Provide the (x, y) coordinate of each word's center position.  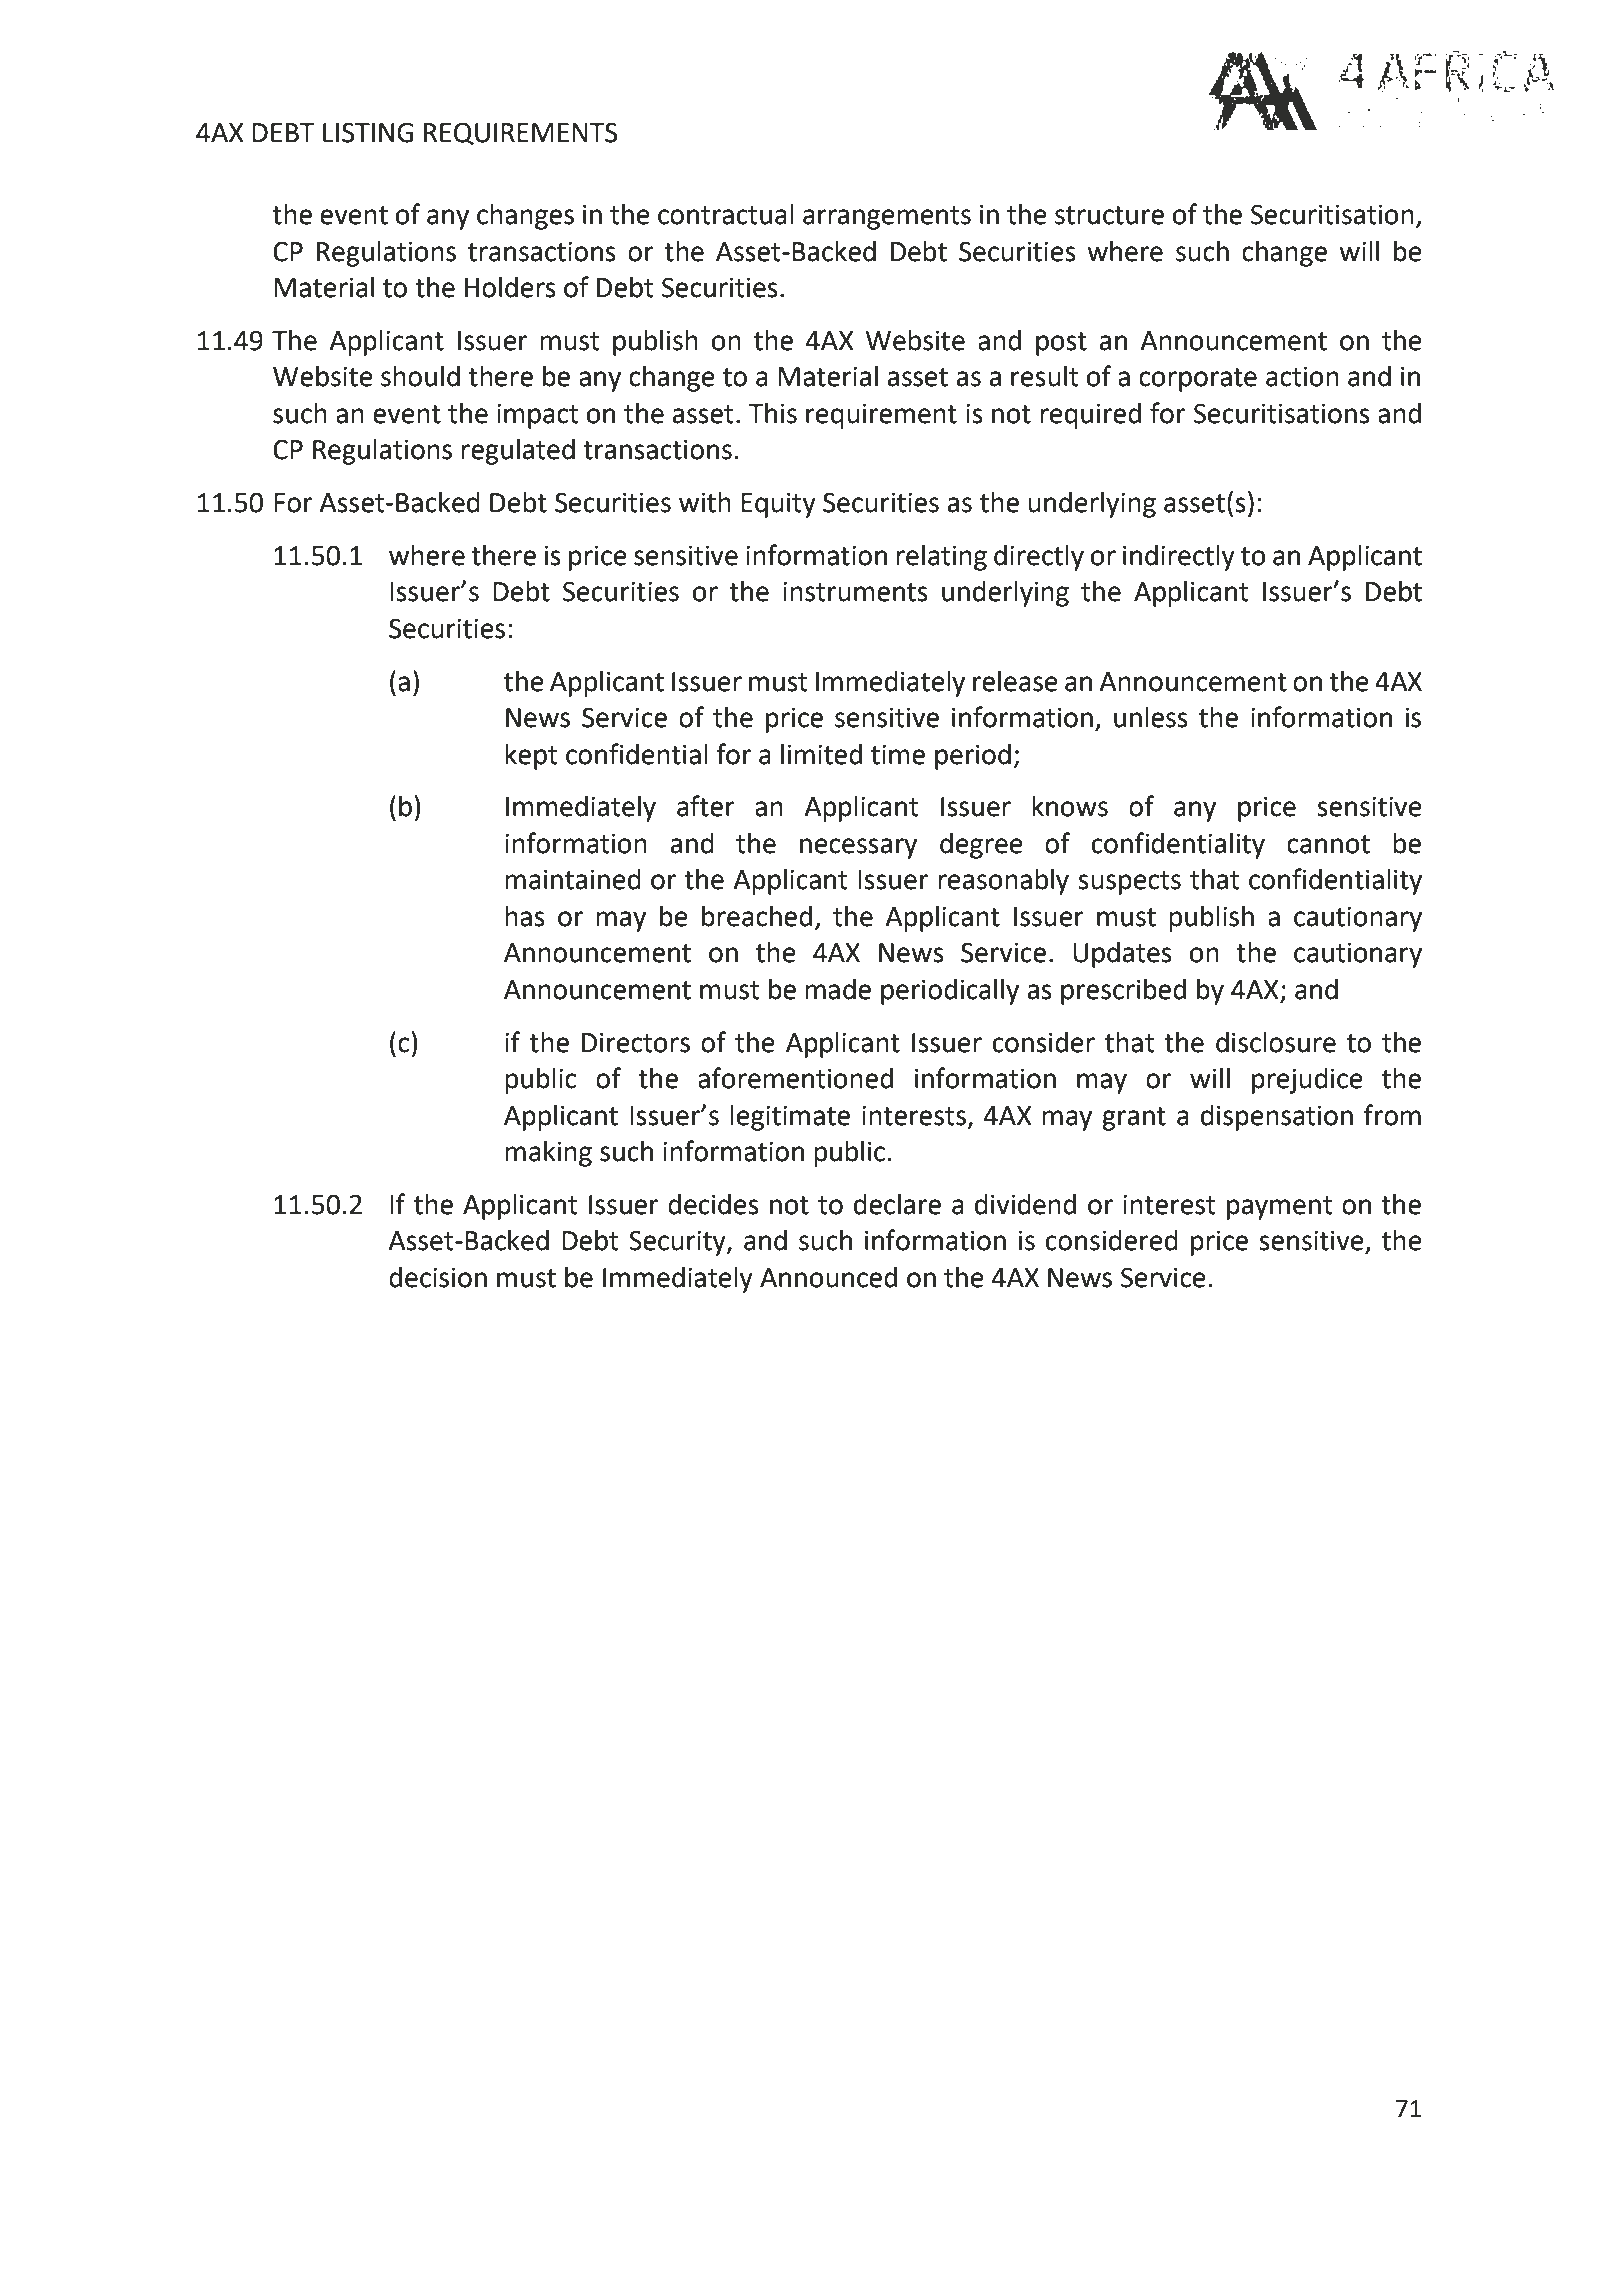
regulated (518, 452)
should (420, 376)
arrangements (887, 218)
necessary (858, 848)
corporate (1198, 380)
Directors (636, 1042)
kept (531, 757)
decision (438, 1277)
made (838, 989)
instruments (855, 592)
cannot (1328, 844)
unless (1151, 717)
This (772, 413)
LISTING (368, 132)
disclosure (1276, 1042)
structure (1109, 215)
